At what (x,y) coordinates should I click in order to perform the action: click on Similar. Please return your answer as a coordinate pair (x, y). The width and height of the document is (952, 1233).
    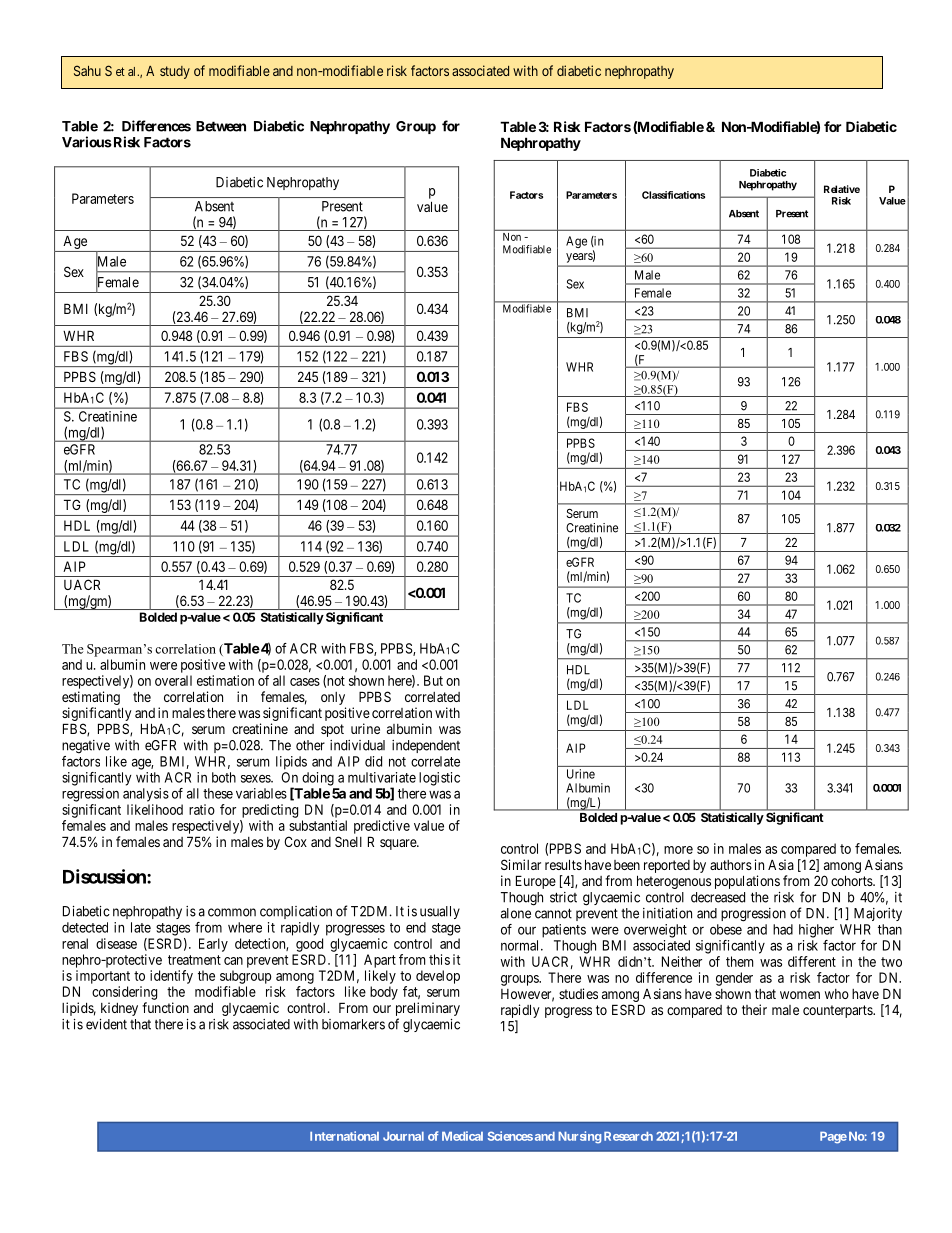
    Looking at the image, I should click on (521, 864).
